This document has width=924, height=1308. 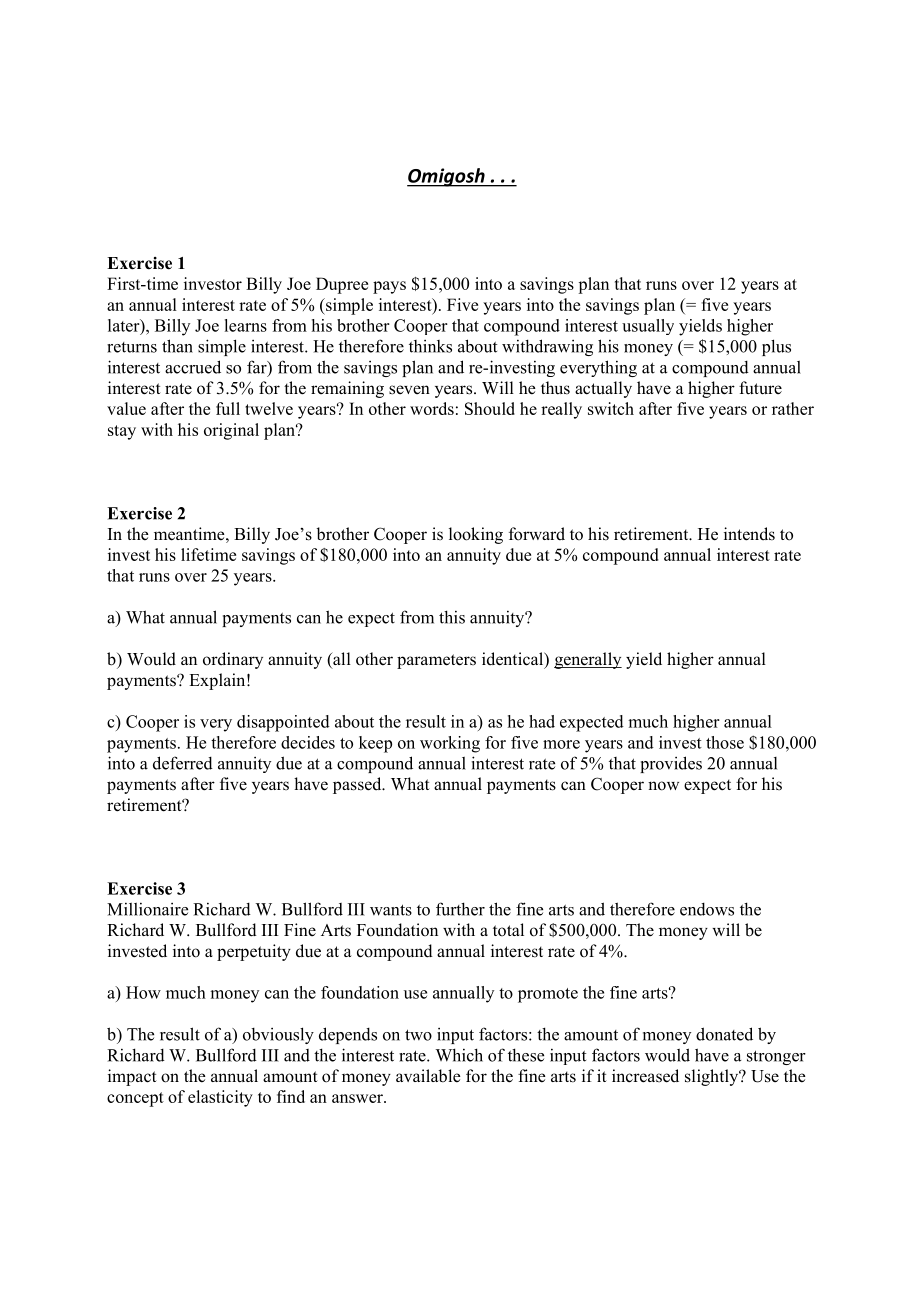 I want to click on looking, so click(x=476, y=535).
